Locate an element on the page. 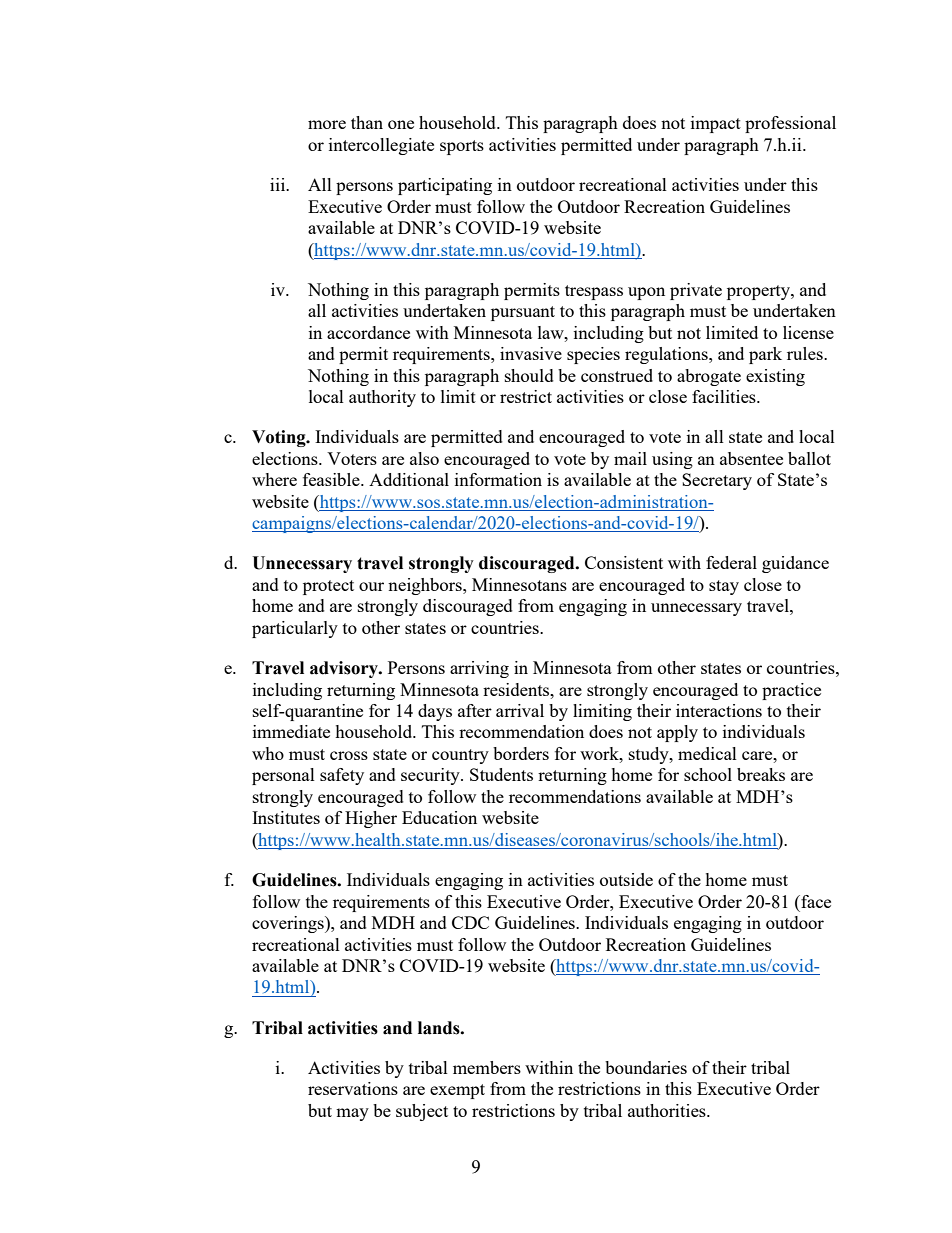  impact is located at coordinates (716, 124).
